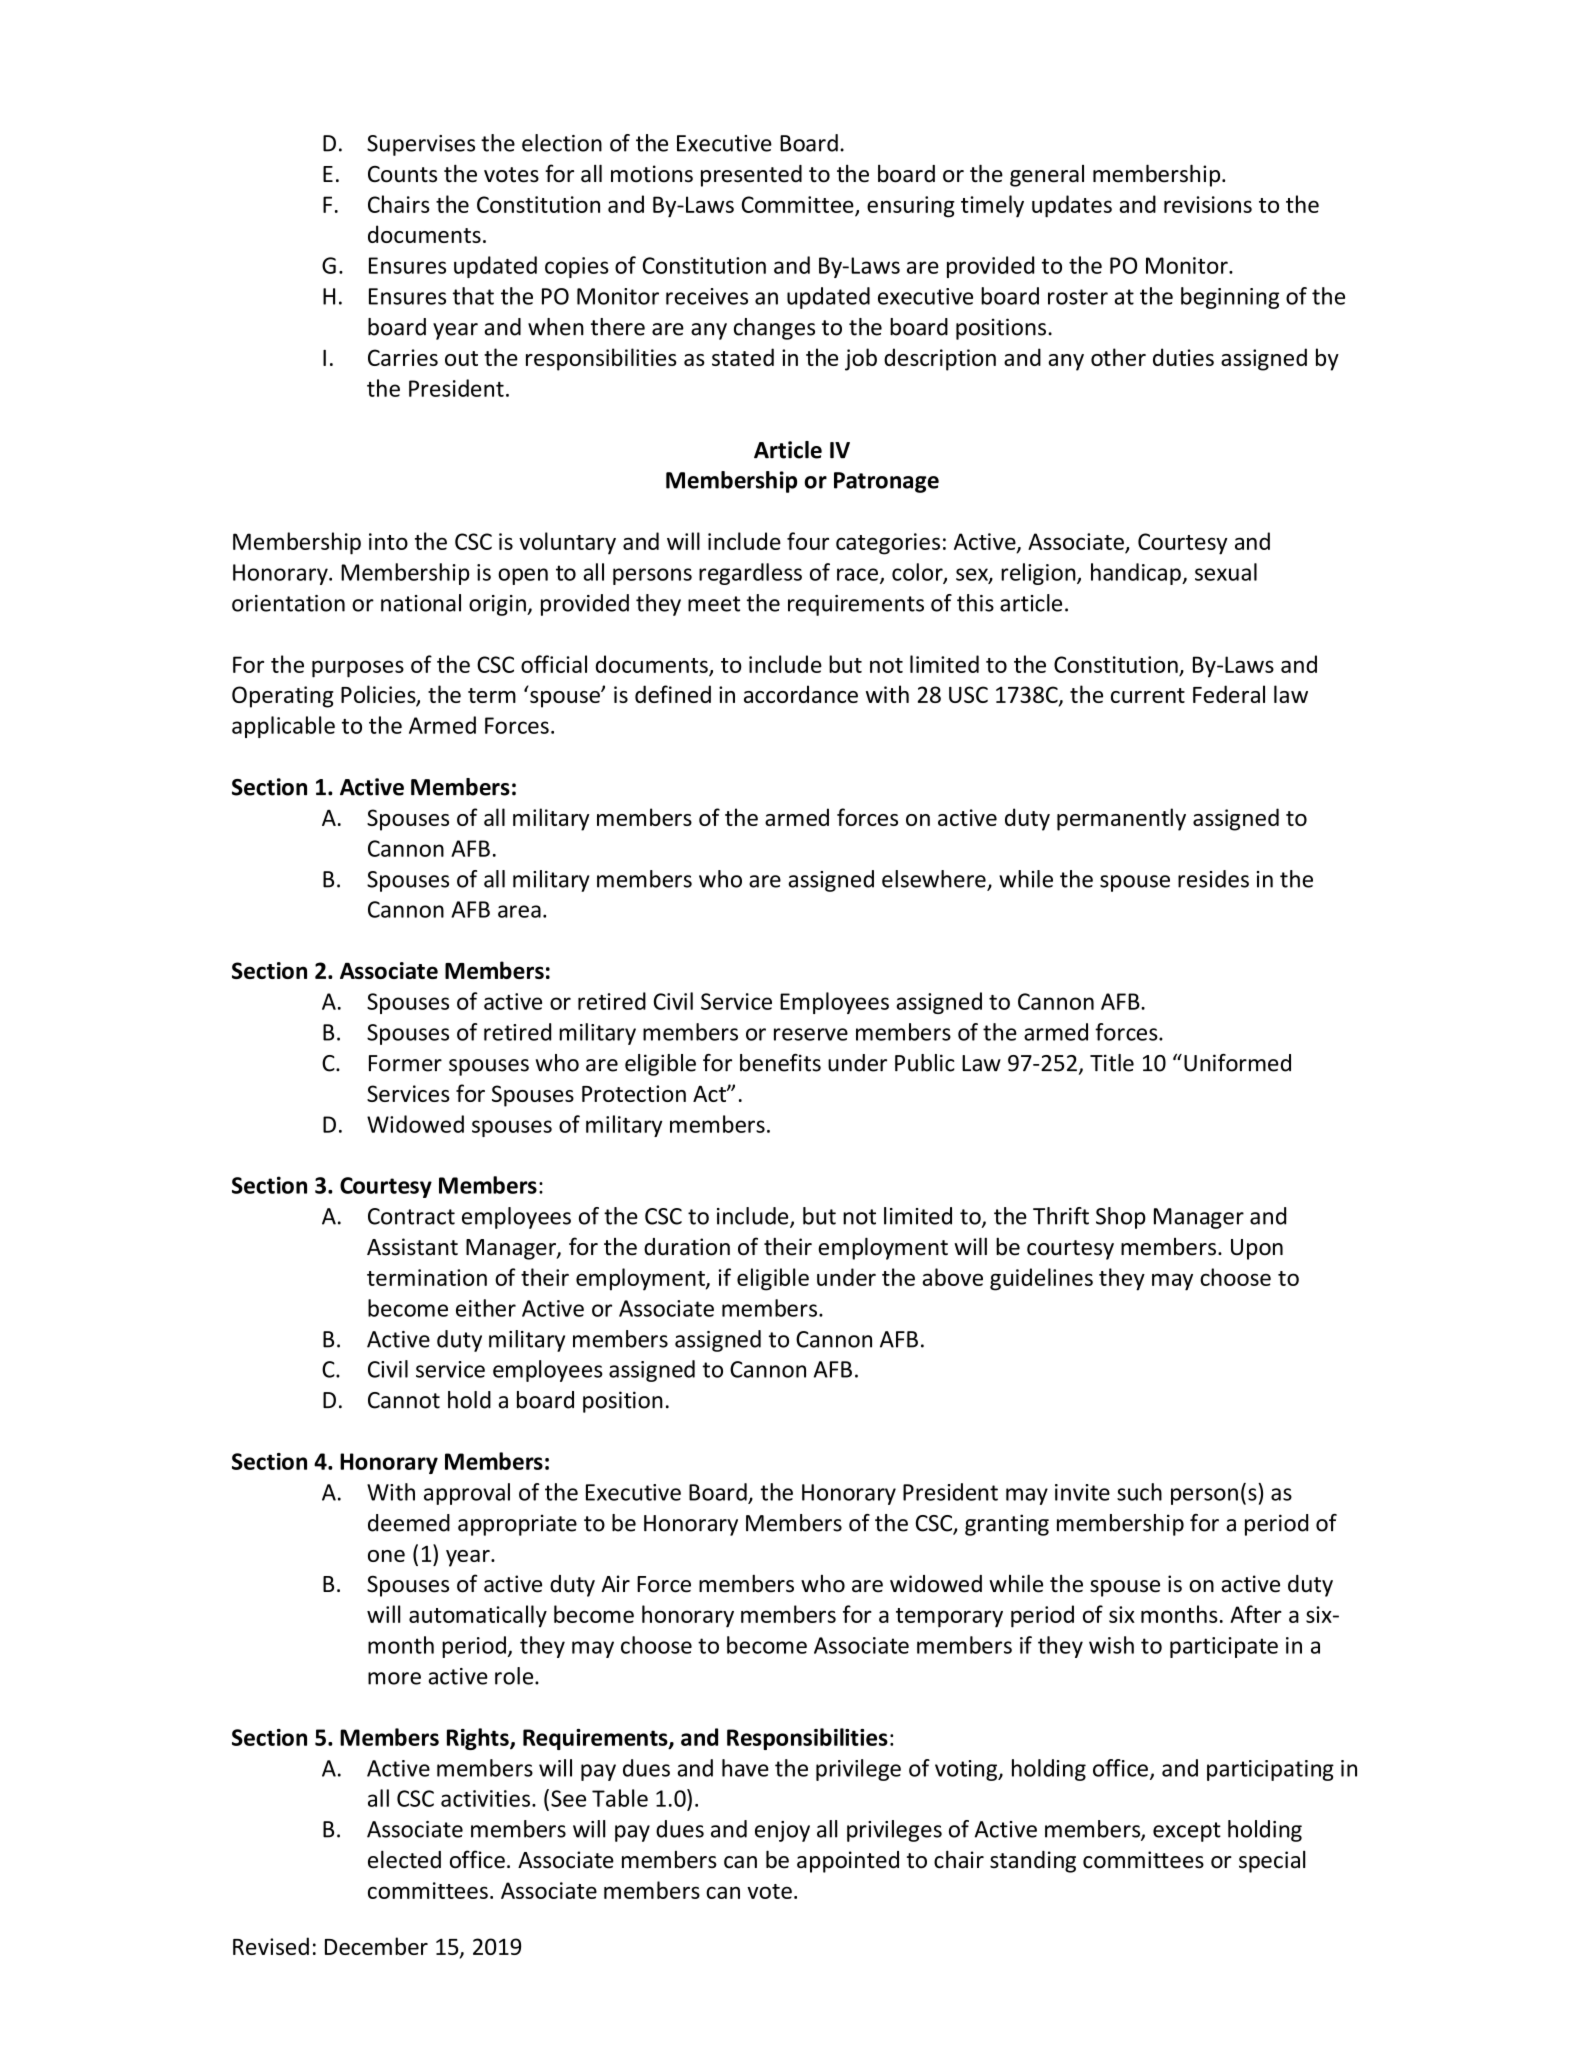  Describe the element at coordinates (782, 1831) in the image. I see `enjoy` at that location.
